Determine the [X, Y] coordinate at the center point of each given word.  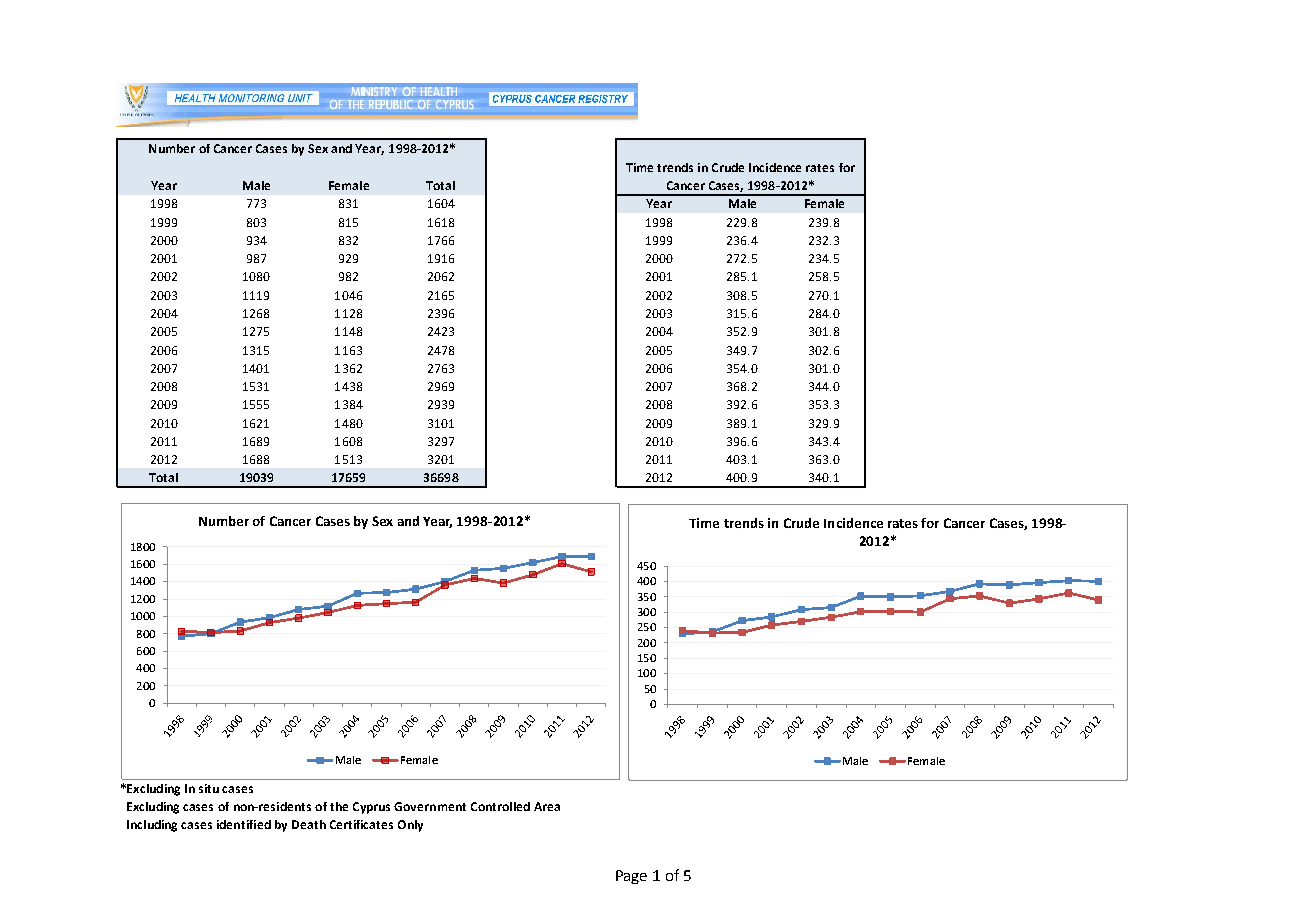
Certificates [361, 824]
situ [209, 788]
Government [430, 806]
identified [244, 824]
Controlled [500, 806]
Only [410, 826]
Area [547, 806]
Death [309, 824]
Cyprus [371, 808]
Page [631, 877]
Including [152, 826]
